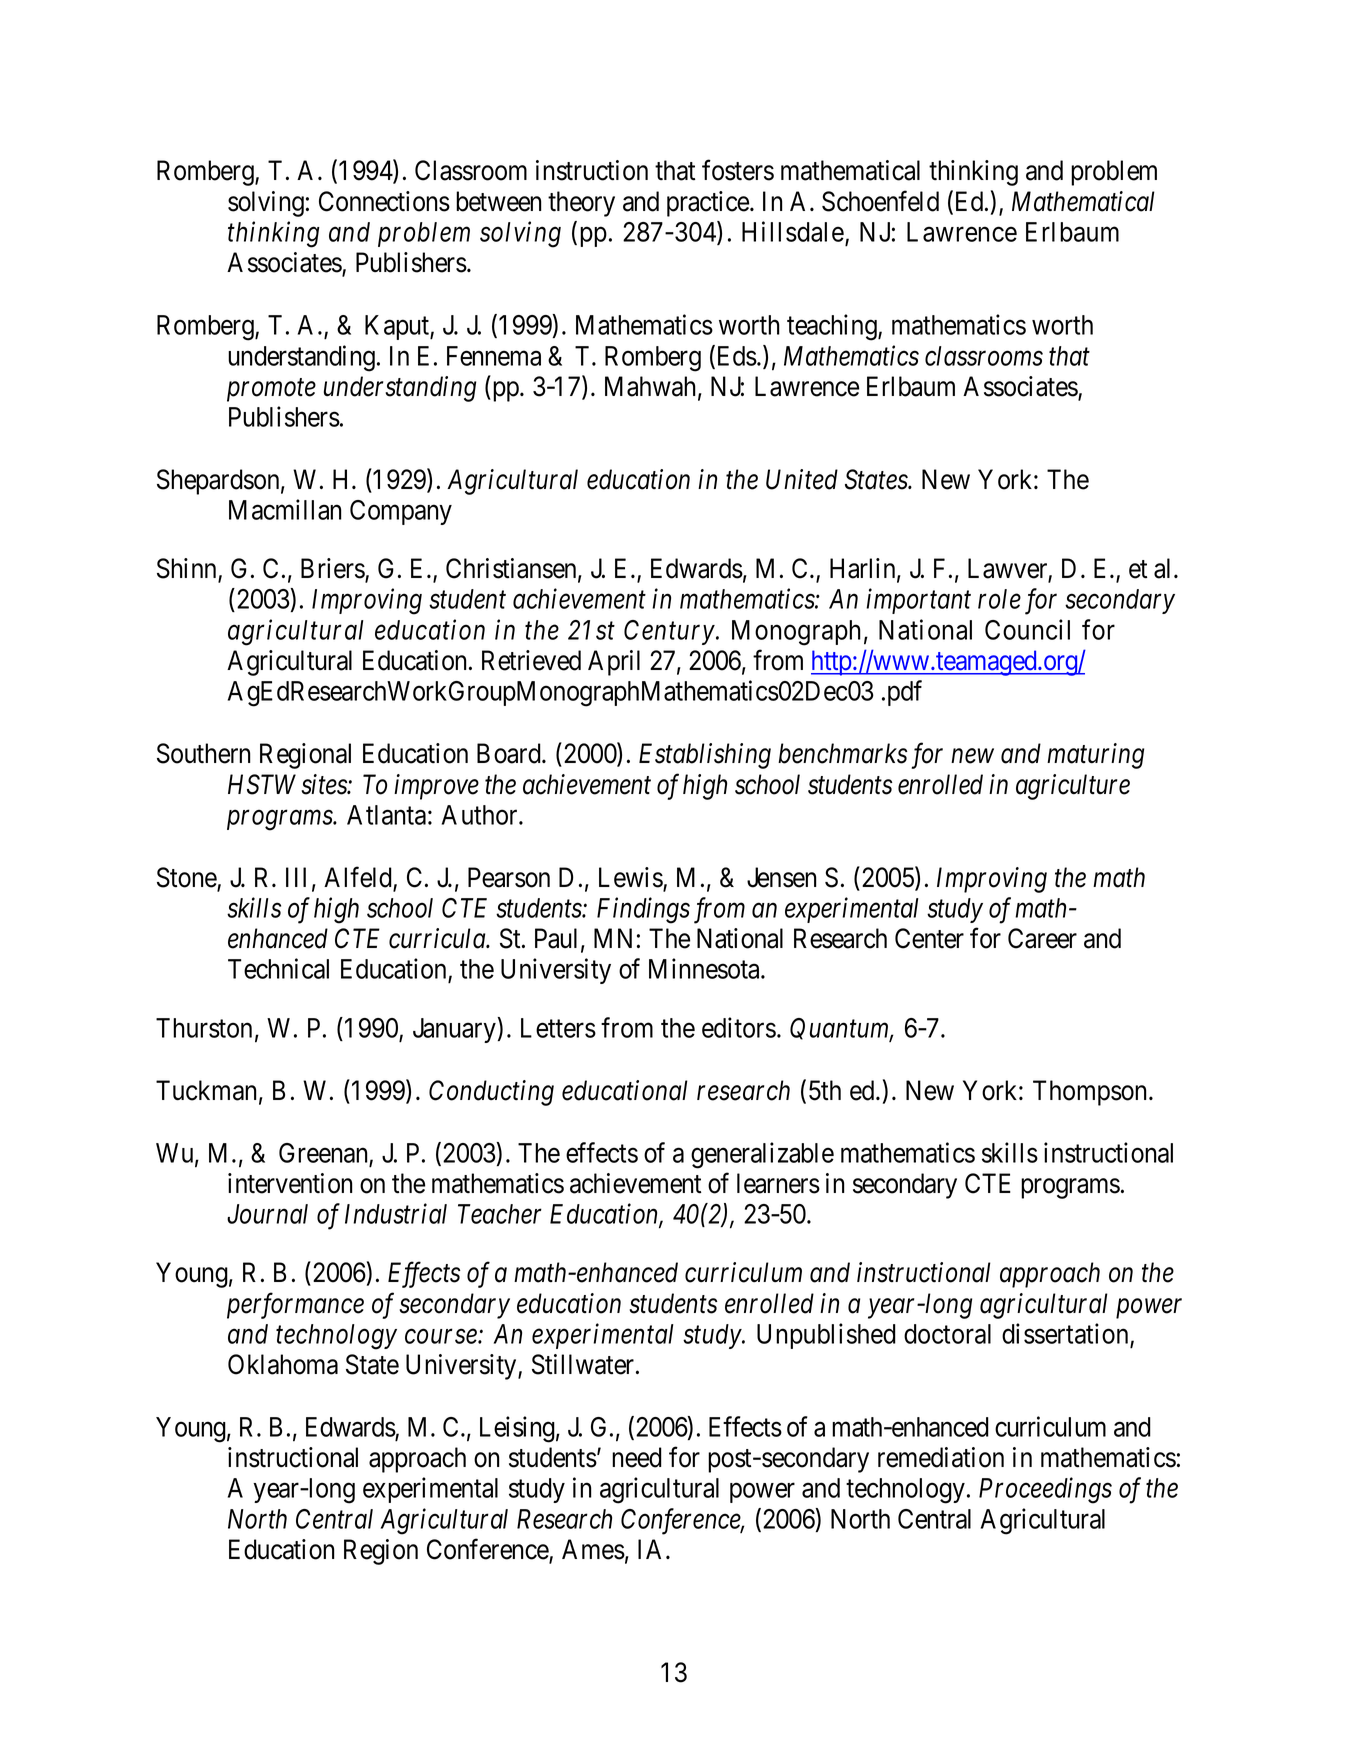 The width and height of the screenshot is (1358, 1757). What do you see at coordinates (631, 878) in the screenshot?
I see `Lewis` at bounding box center [631, 878].
